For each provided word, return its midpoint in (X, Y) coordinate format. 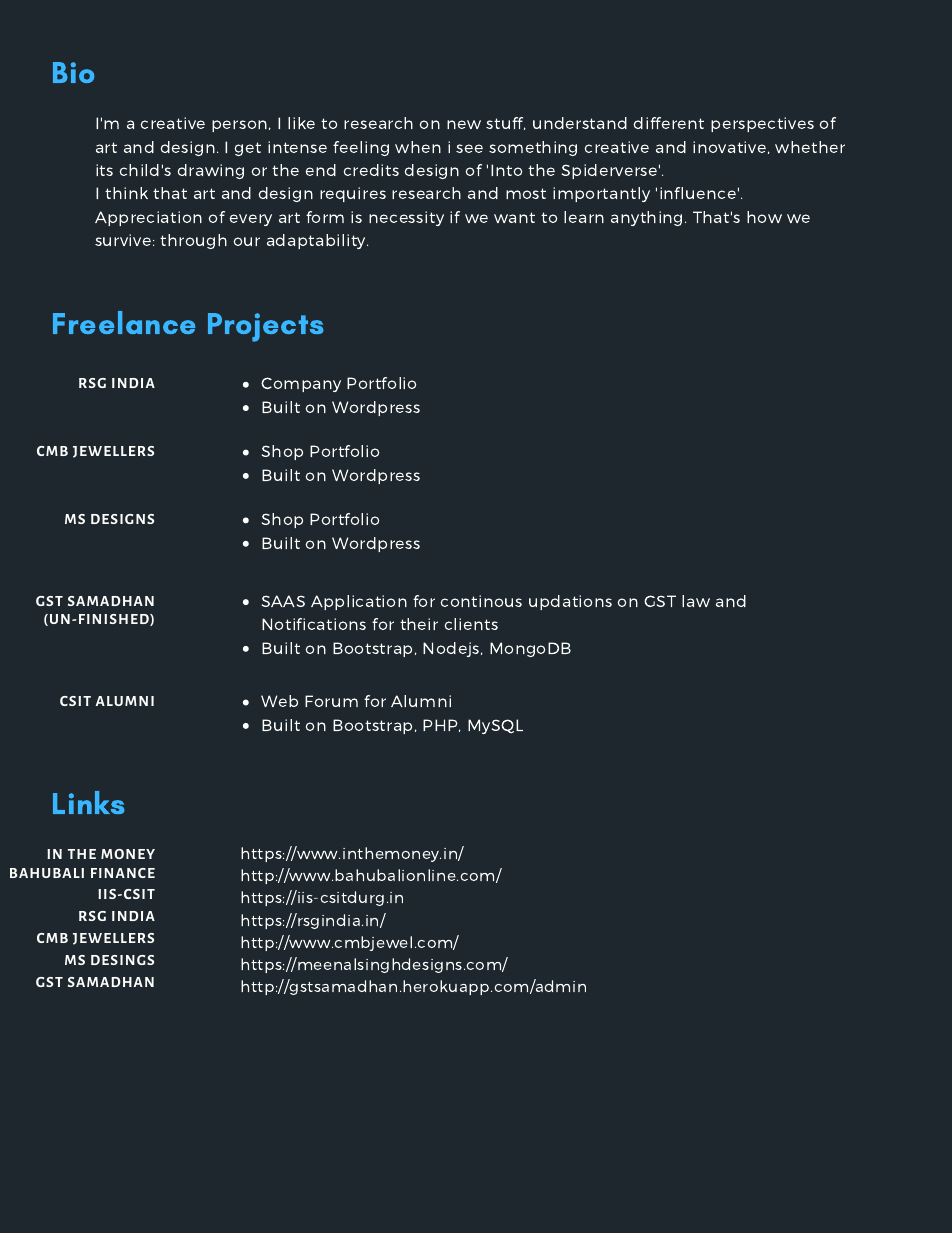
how (764, 217)
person (239, 126)
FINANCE (123, 873)
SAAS (283, 601)
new (464, 124)
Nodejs (452, 649)
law (696, 601)
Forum (331, 701)
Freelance (124, 322)
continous (481, 601)
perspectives (762, 124)
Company (301, 384)
